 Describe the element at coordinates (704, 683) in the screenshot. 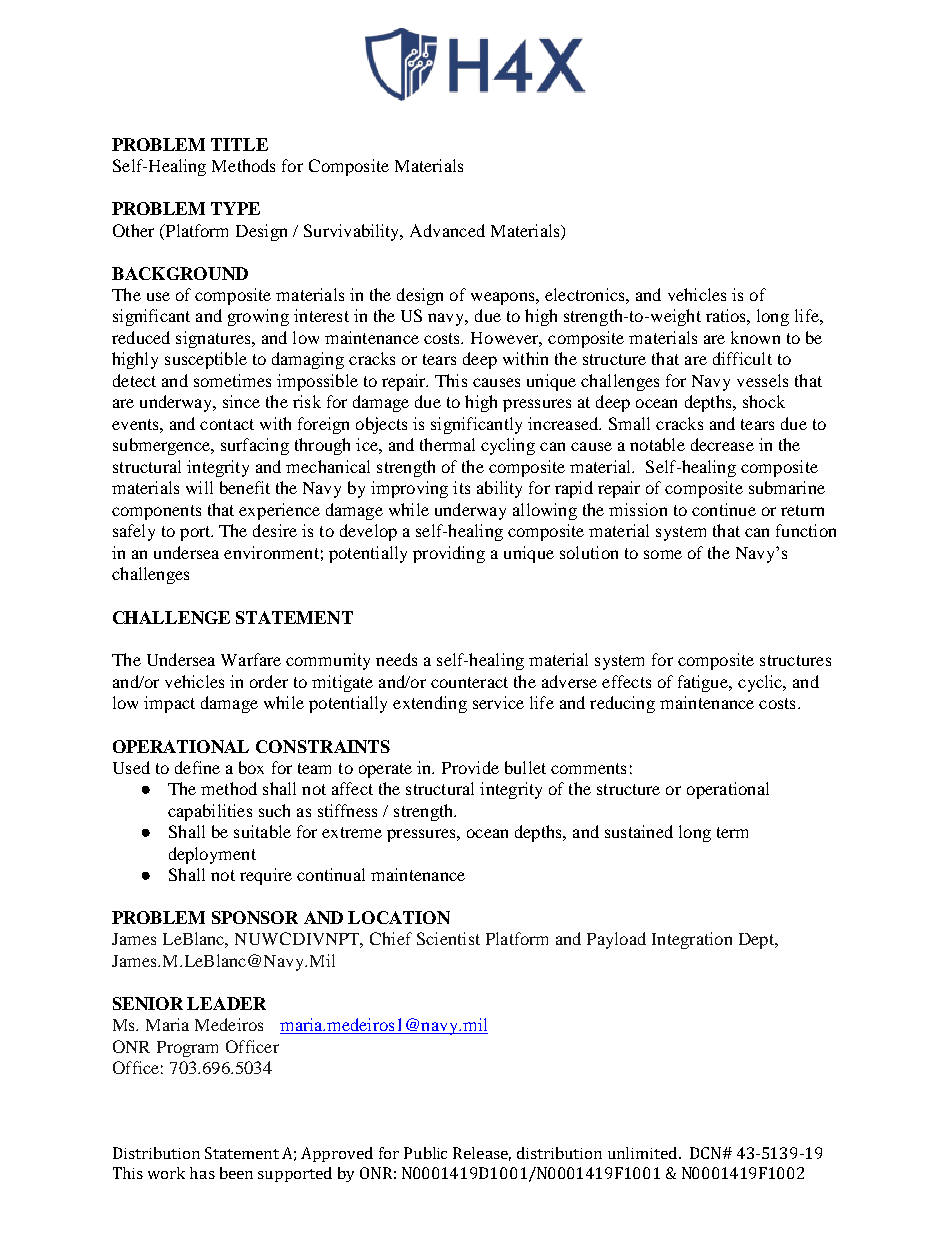

I see `fatigue` at that location.
